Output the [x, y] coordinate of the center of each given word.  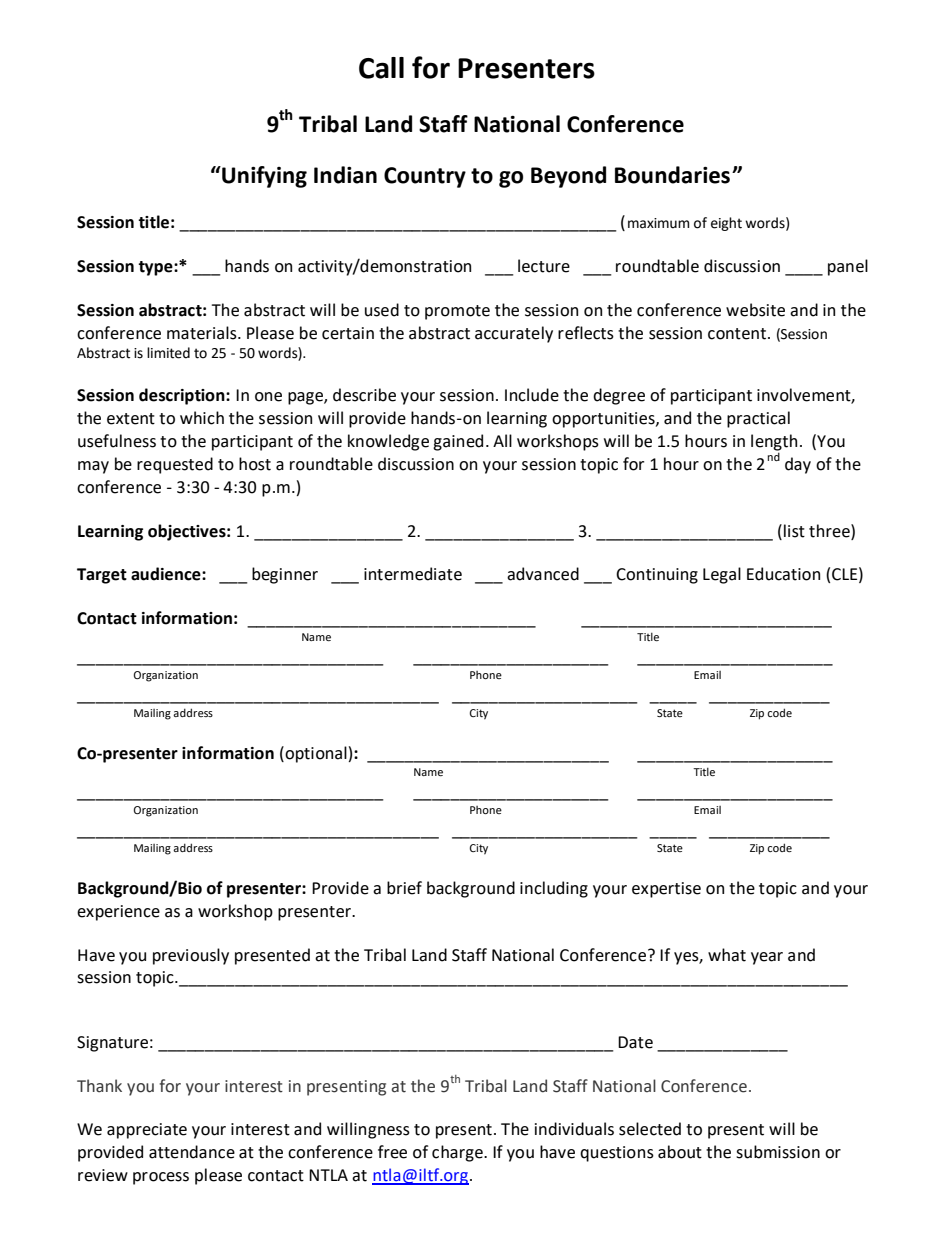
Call [381, 68]
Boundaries [672, 175]
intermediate [413, 574]
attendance [192, 1152]
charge [458, 1153]
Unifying [263, 177]
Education [783, 574]
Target [102, 576]
